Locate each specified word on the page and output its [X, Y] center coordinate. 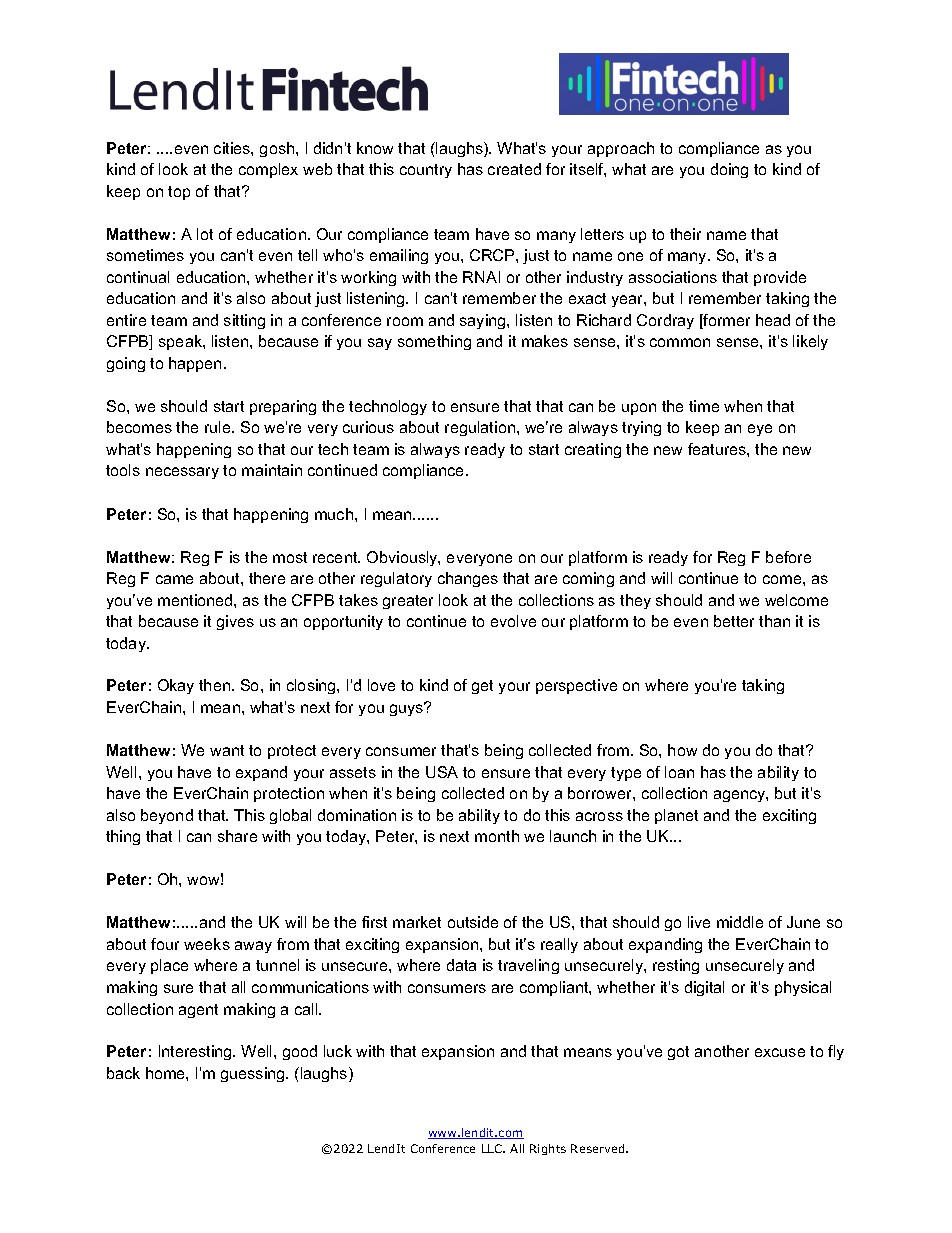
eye [760, 430]
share [237, 836]
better [734, 621]
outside [473, 922]
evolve [513, 621]
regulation [481, 428]
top [179, 193]
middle [740, 922]
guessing [254, 1074]
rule [219, 427]
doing [729, 170]
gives [235, 622]
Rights [548, 1149]
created [514, 169]
